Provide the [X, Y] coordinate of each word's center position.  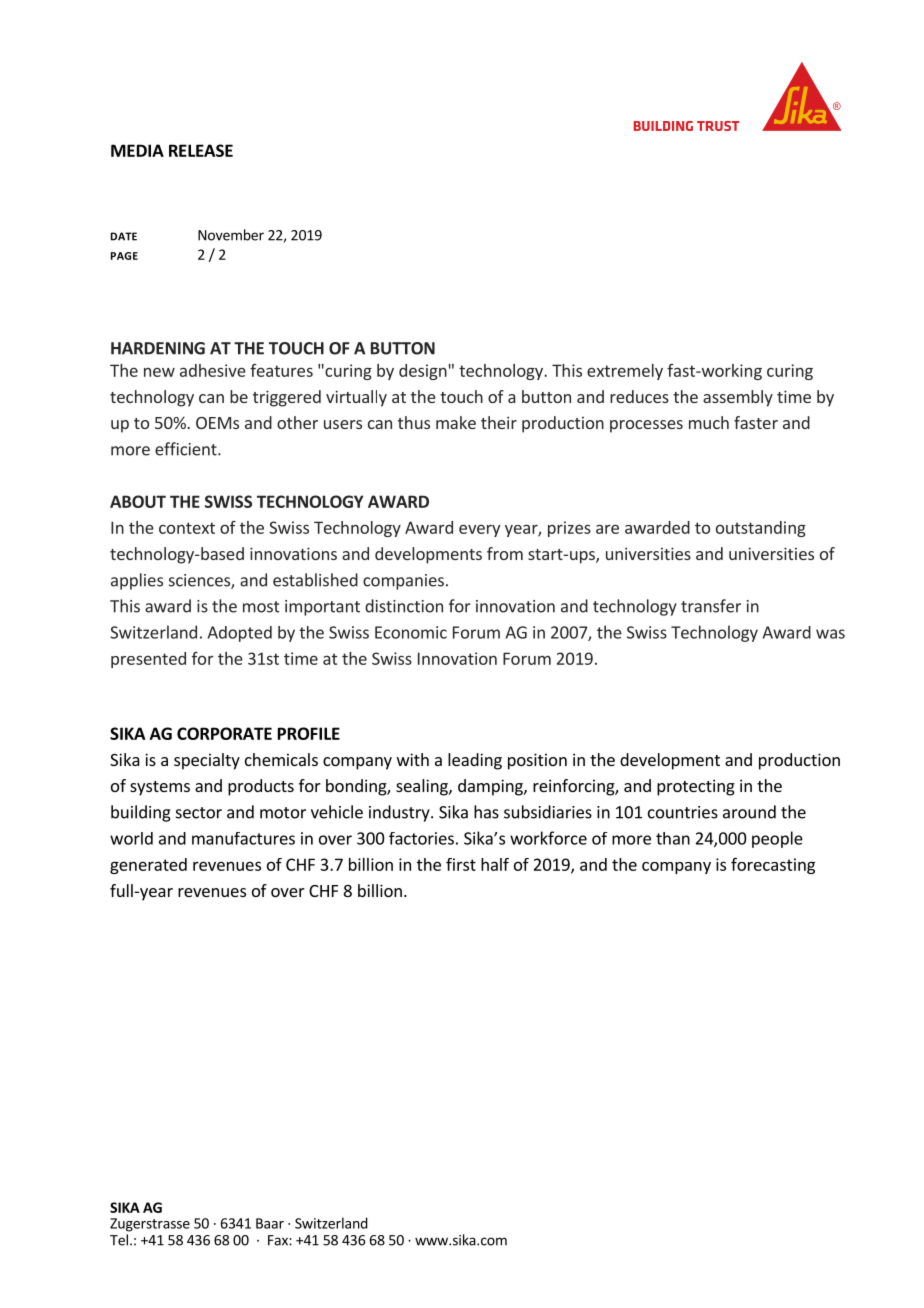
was [830, 634]
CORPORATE [224, 733]
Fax [279, 1240]
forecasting [773, 865]
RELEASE [201, 150]
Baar [270, 1223]
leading [475, 761]
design [423, 372]
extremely [625, 372]
